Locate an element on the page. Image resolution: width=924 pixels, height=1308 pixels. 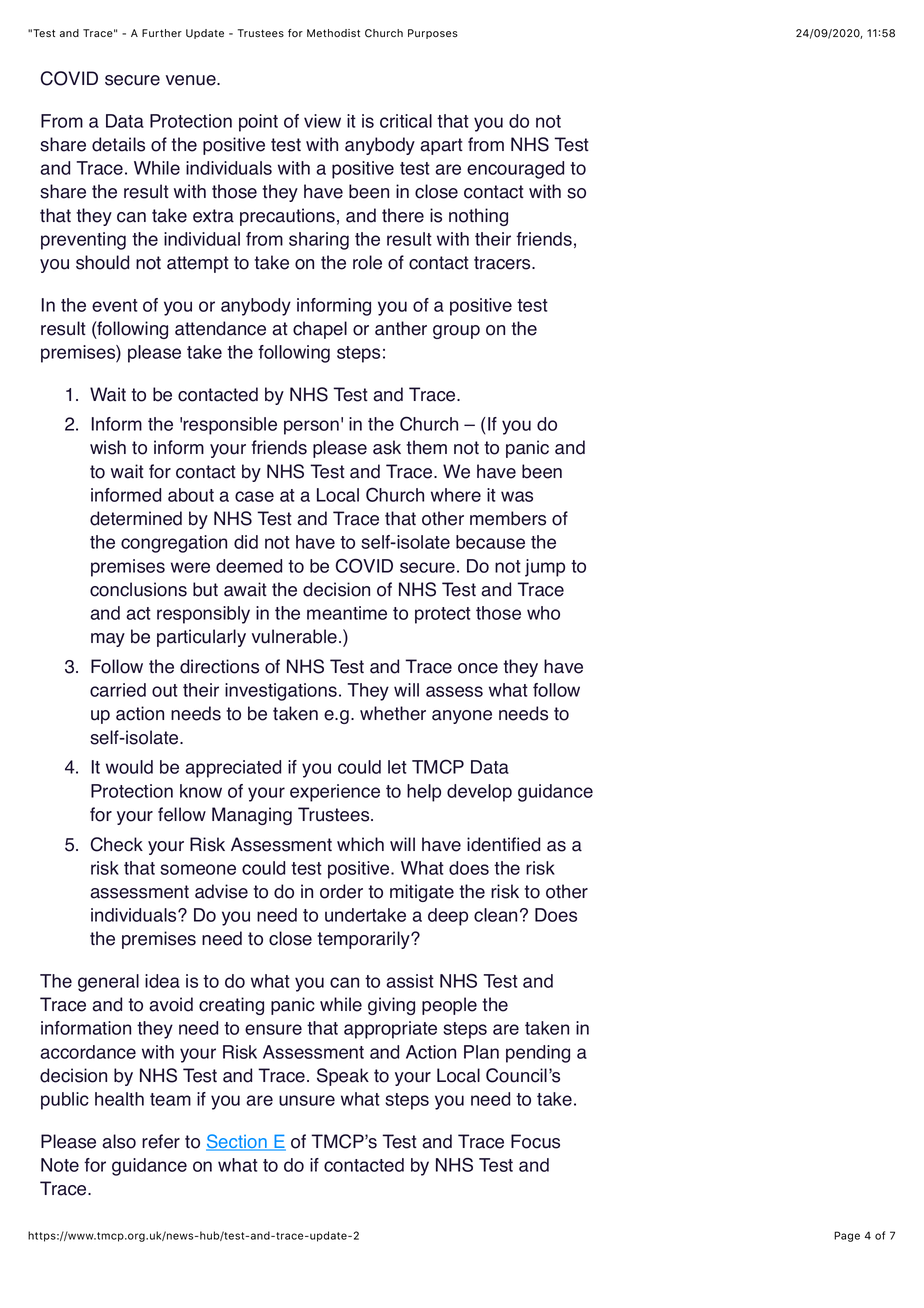
refer is located at coordinates (161, 1141).
